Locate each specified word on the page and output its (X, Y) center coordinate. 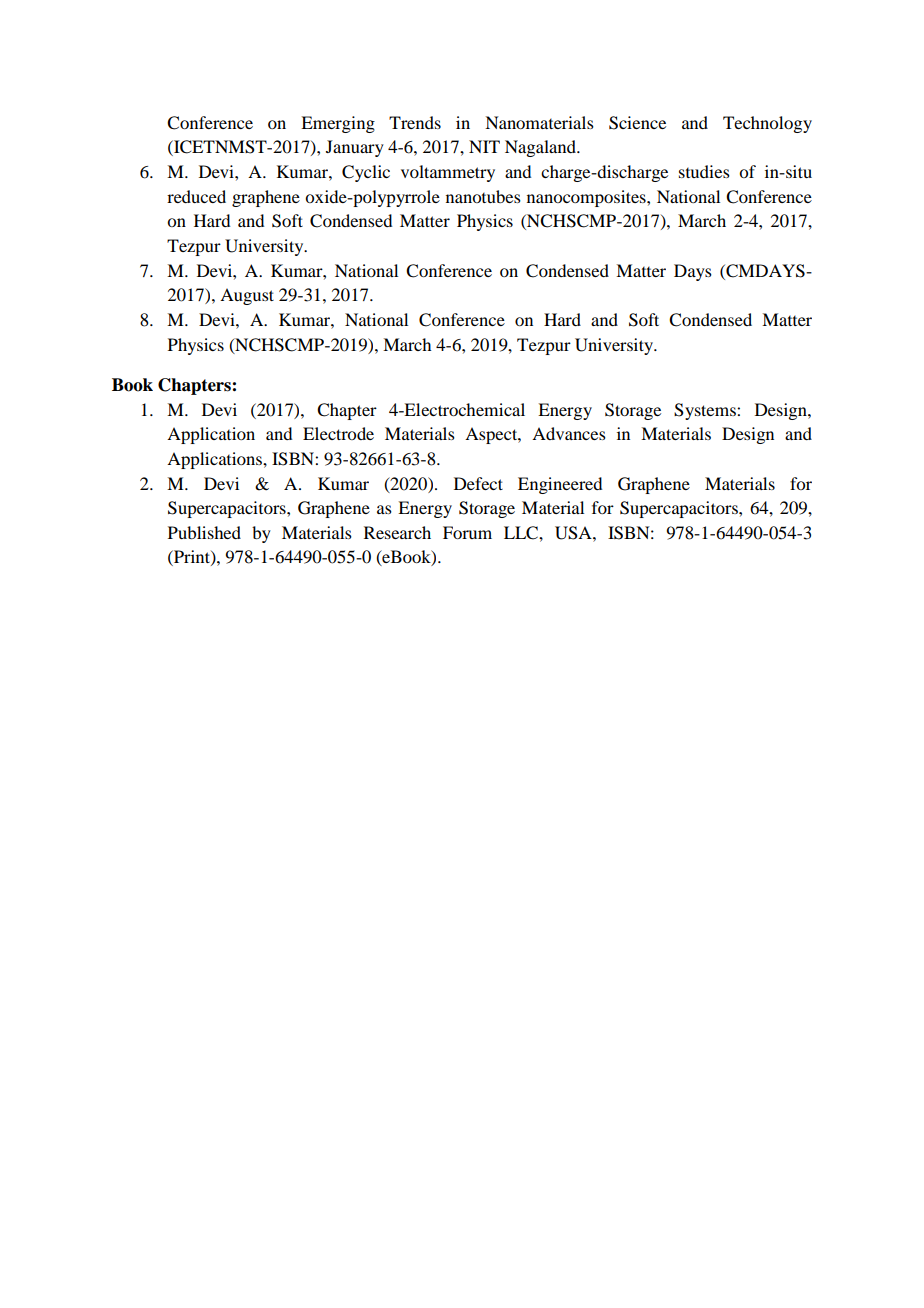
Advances (569, 433)
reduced (196, 196)
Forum (467, 532)
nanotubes (483, 196)
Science (637, 123)
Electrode (338, 433)
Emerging (338, 124)
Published (204, 532)
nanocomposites (587, 198)
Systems (706, 411)
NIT (484, 146)
